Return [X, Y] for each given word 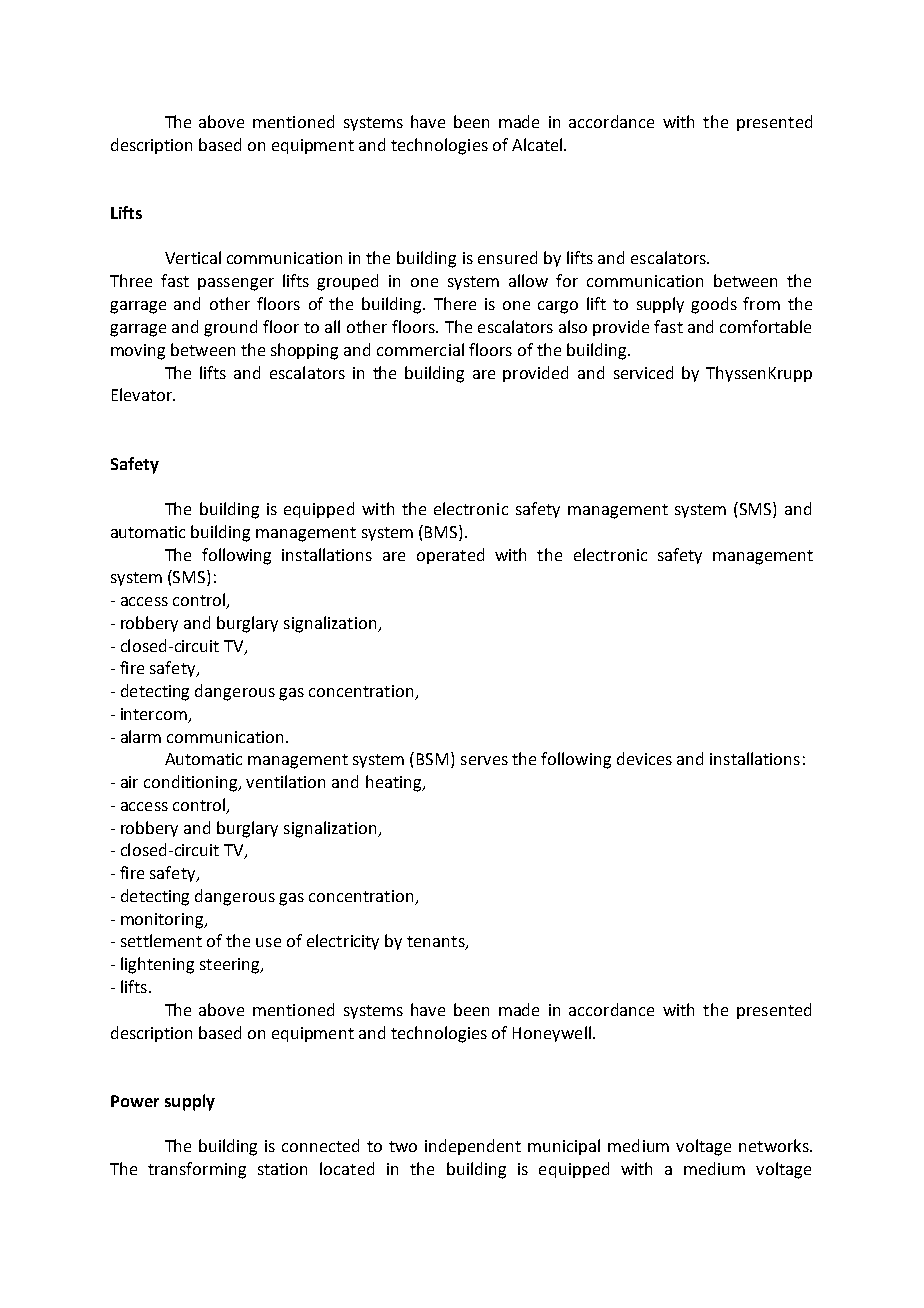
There [455, 303]
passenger [236, 284]
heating [395, 783]
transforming [197, 1170]
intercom [154, 714]
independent [473, 1147]
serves [484, 760]
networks [775, 1145]
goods [714, 305]
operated [450, 556]
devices [644, 758]
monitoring [163, 921]
